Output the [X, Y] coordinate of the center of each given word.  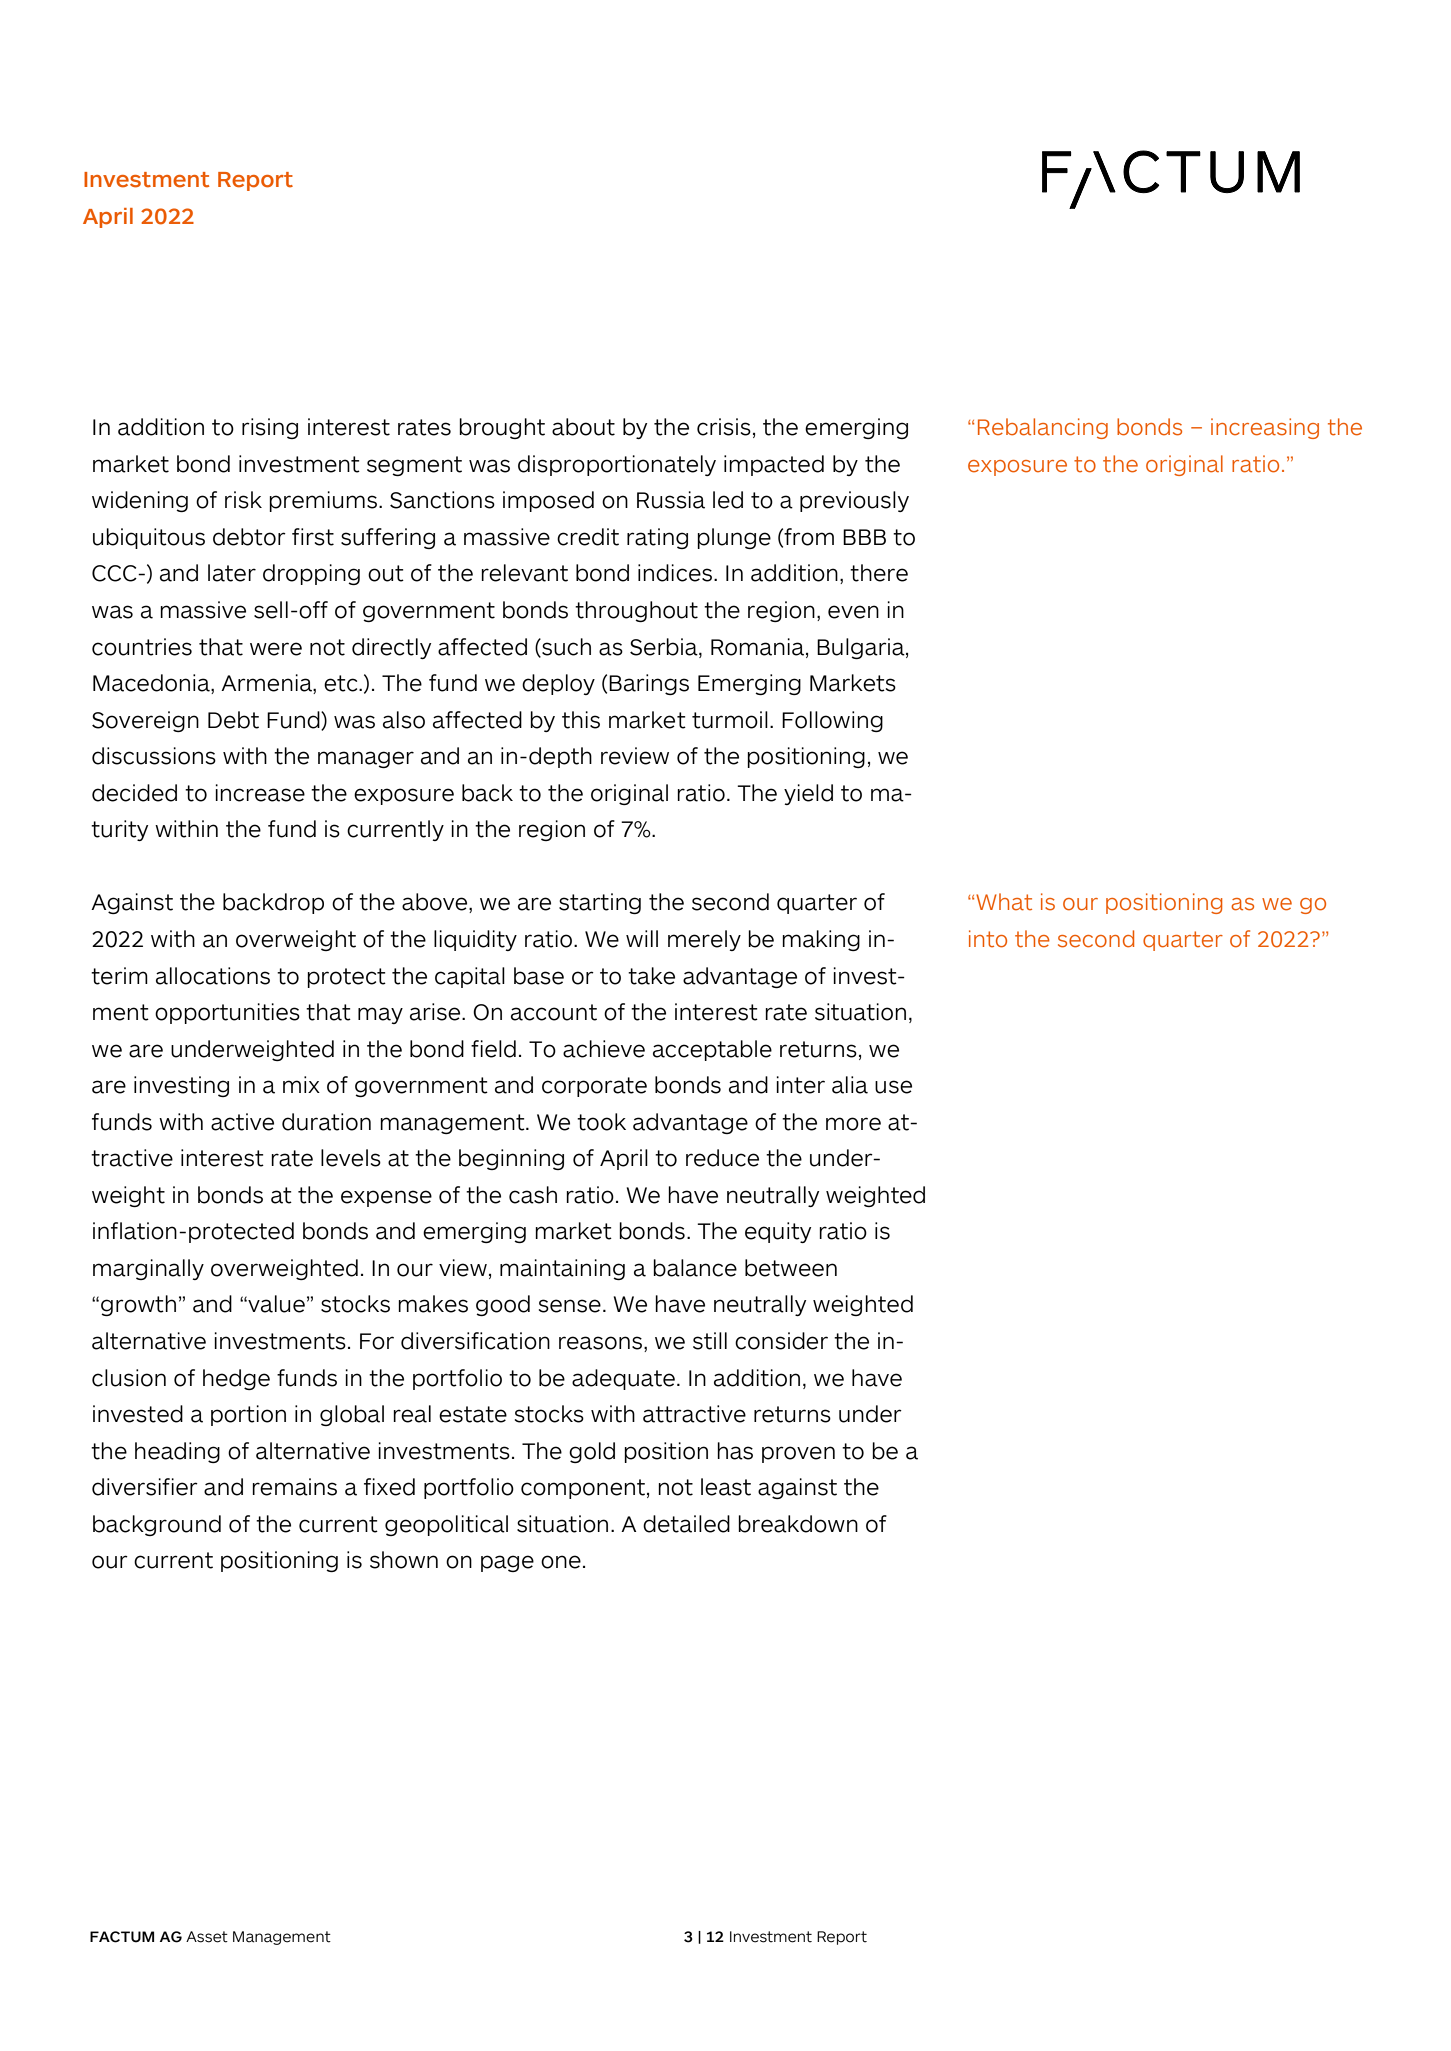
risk [243, 500]
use [893, 1087]
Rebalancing [1043, 428]
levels [351, 1158]
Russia [671, 500]
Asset [207, 1937]
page [507, 1563]
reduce [722, 1158]
